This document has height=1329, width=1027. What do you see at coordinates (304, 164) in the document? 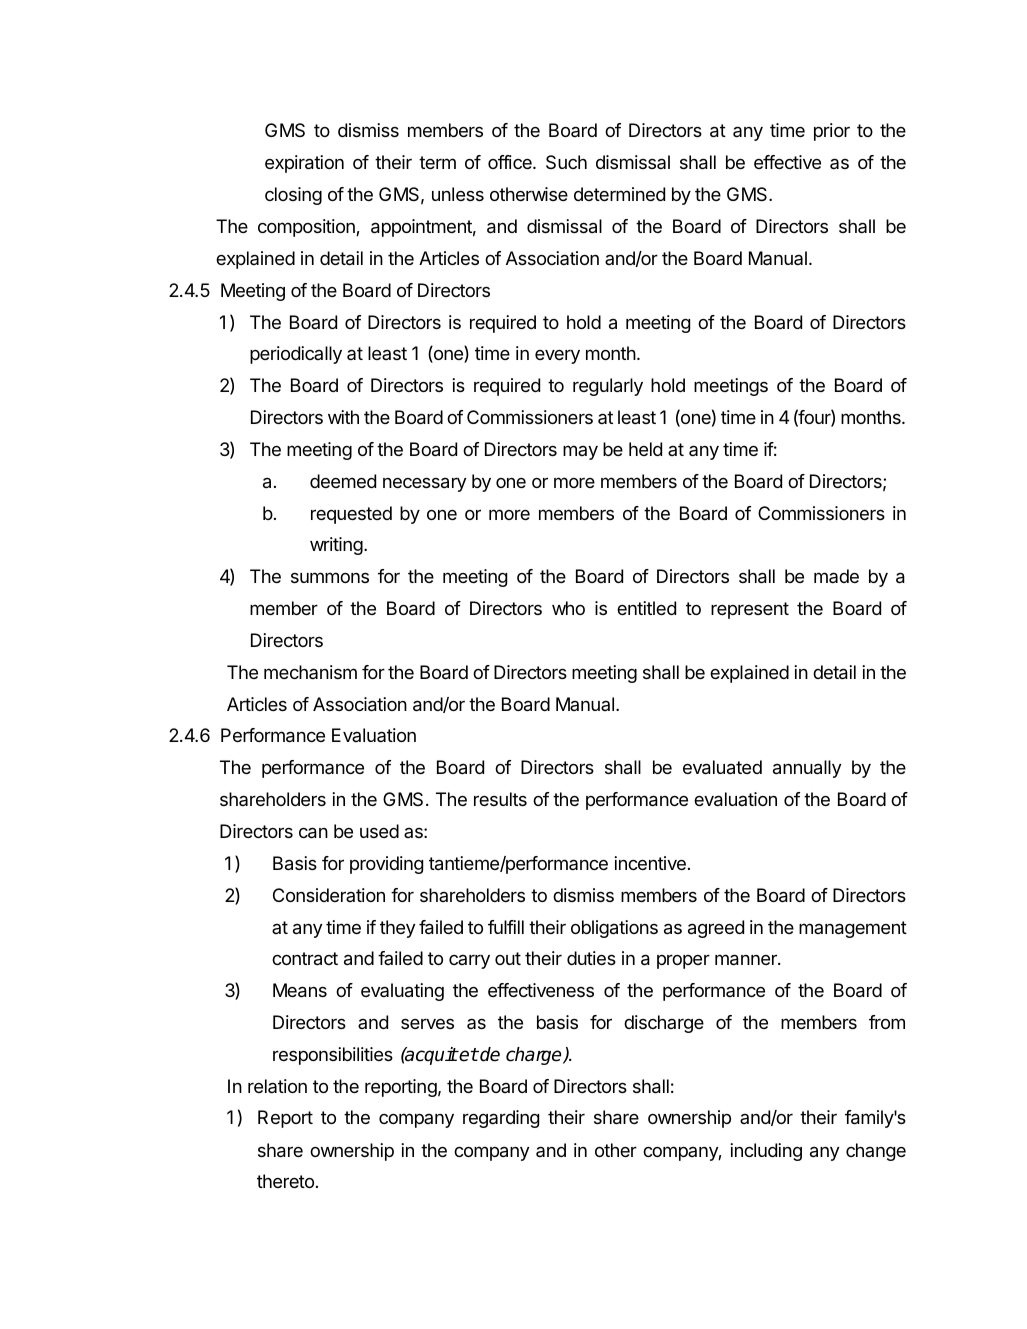
I see `expiration` at bounding box center [304, 164].
